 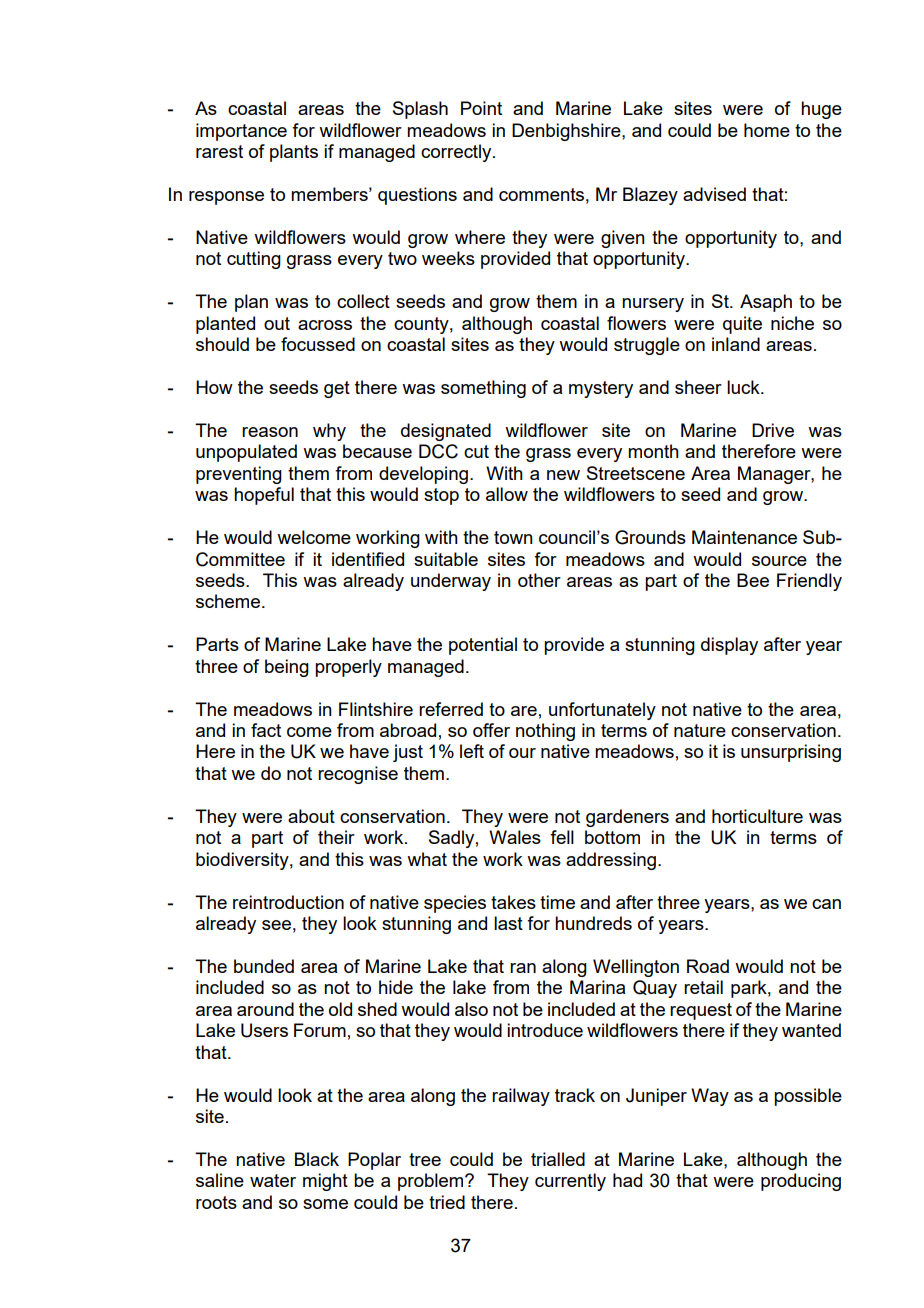 I want to click on producing, so click(x=801, y=1182).
